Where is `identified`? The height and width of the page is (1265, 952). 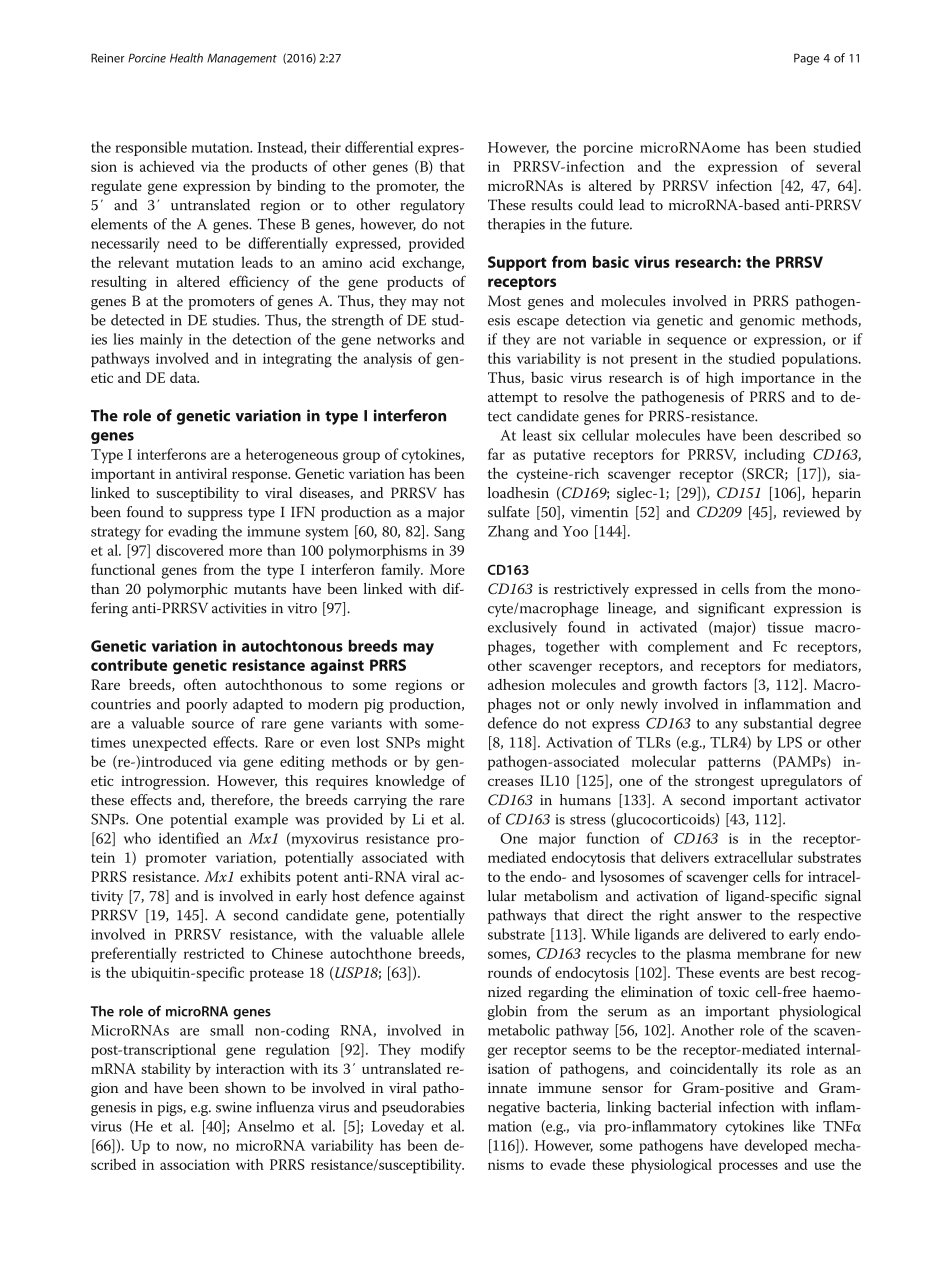 identified is located at coordinates (189, 838).
